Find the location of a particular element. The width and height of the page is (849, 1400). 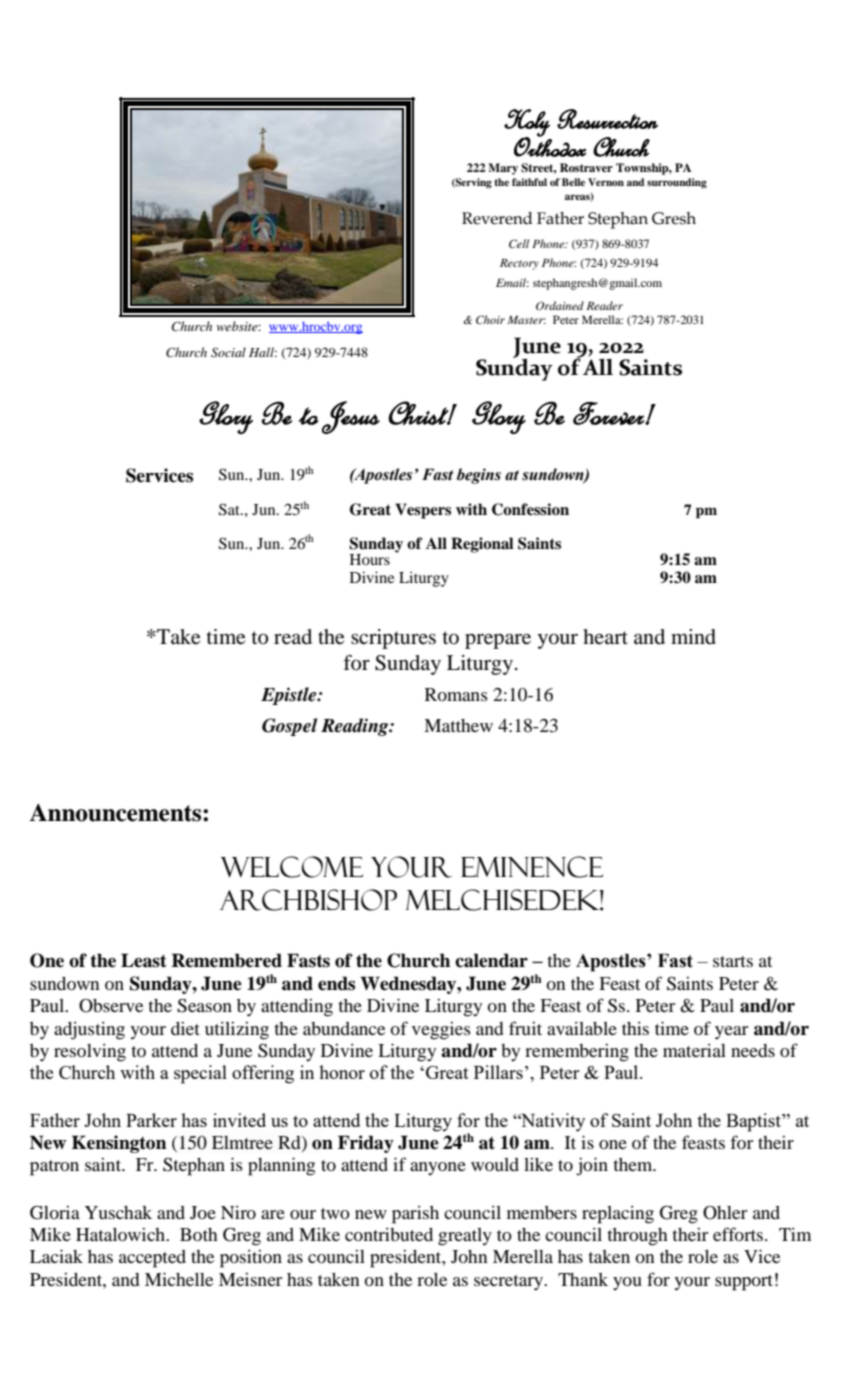

Reverend is located at coordinates (497, 218).
